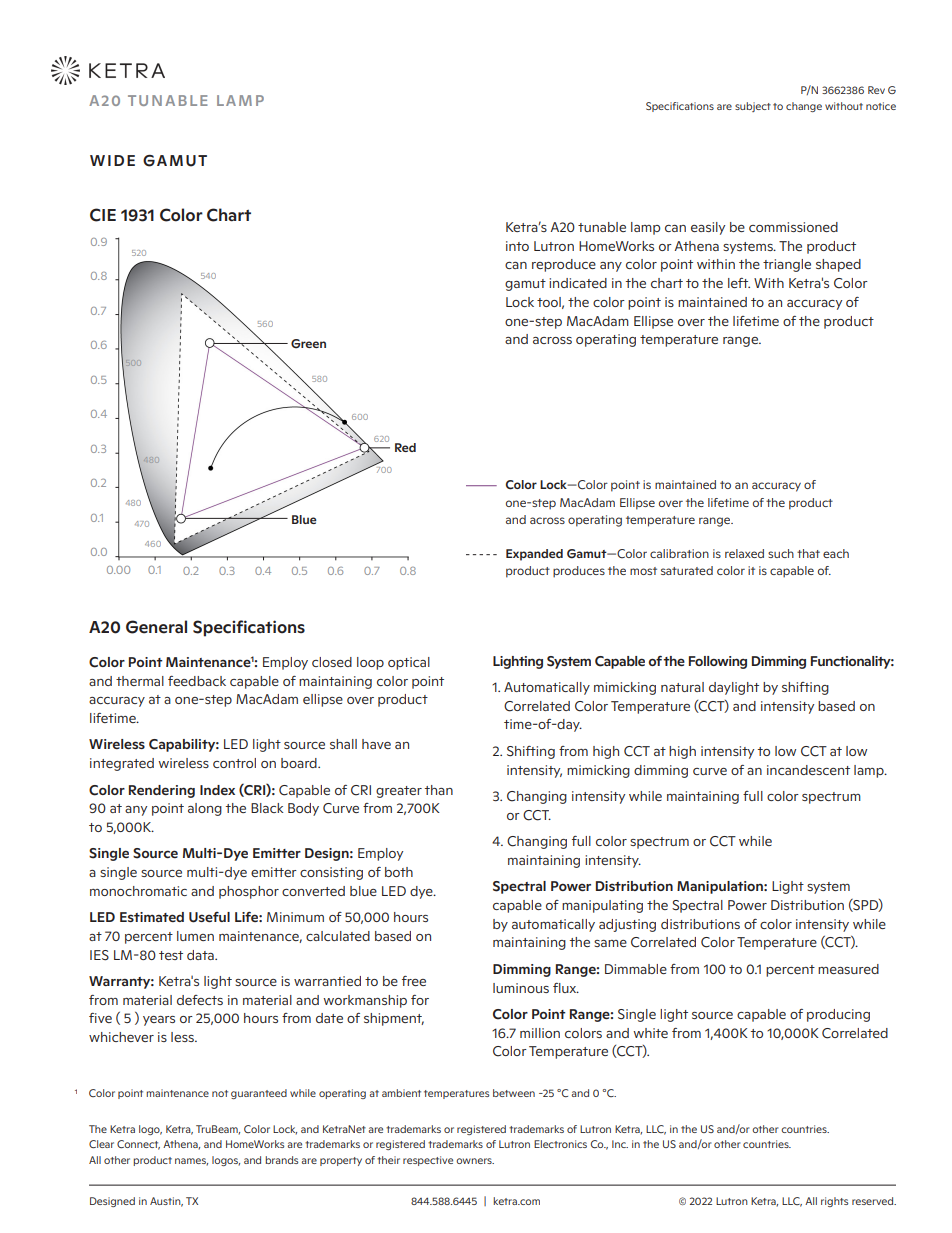 The image size is (952, 1233). What do you see at coordinates (409, 663) in the image?
I see `optical` at bounding box center [409, 663].
